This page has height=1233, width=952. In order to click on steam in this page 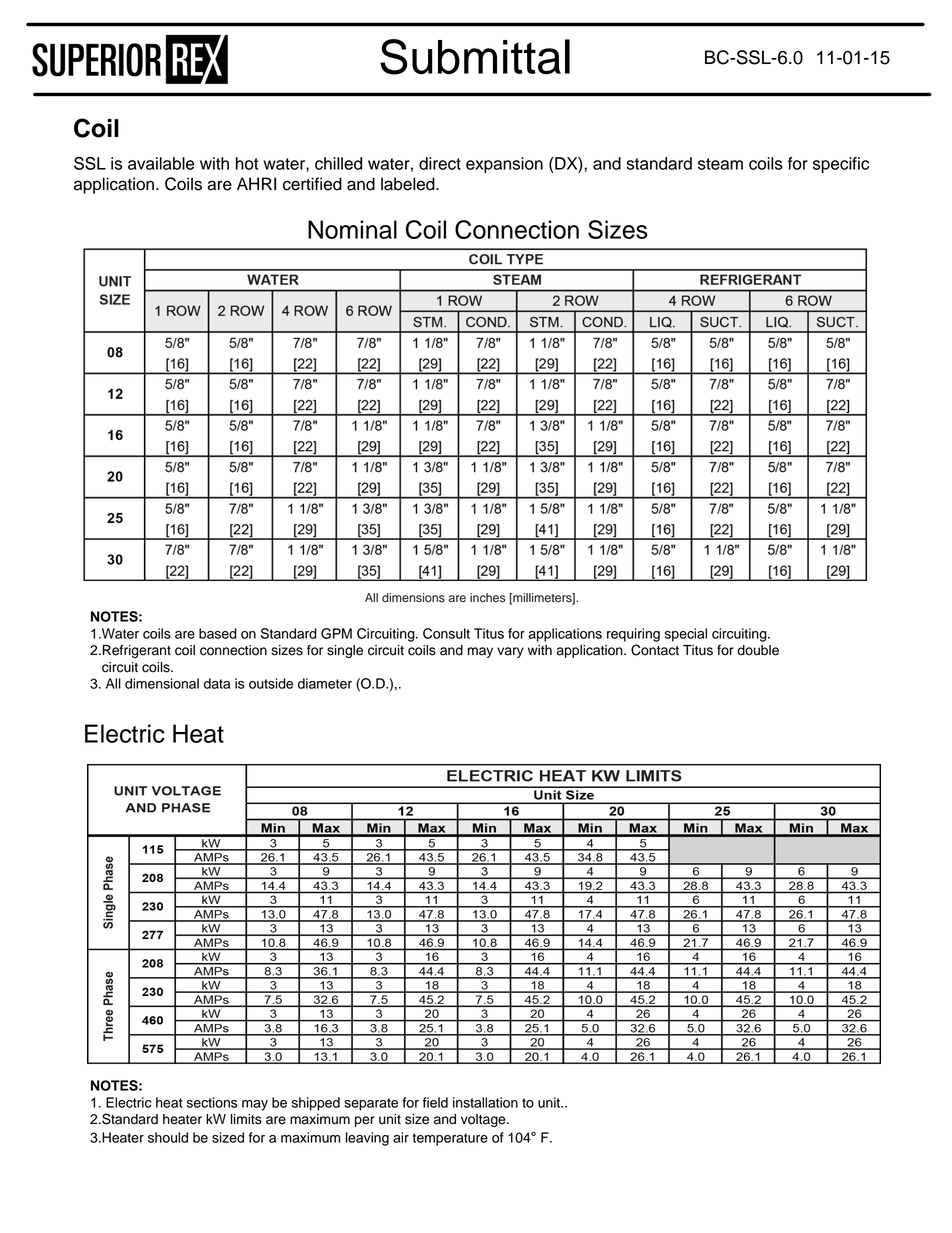, I will do `click(720, 164)`.
